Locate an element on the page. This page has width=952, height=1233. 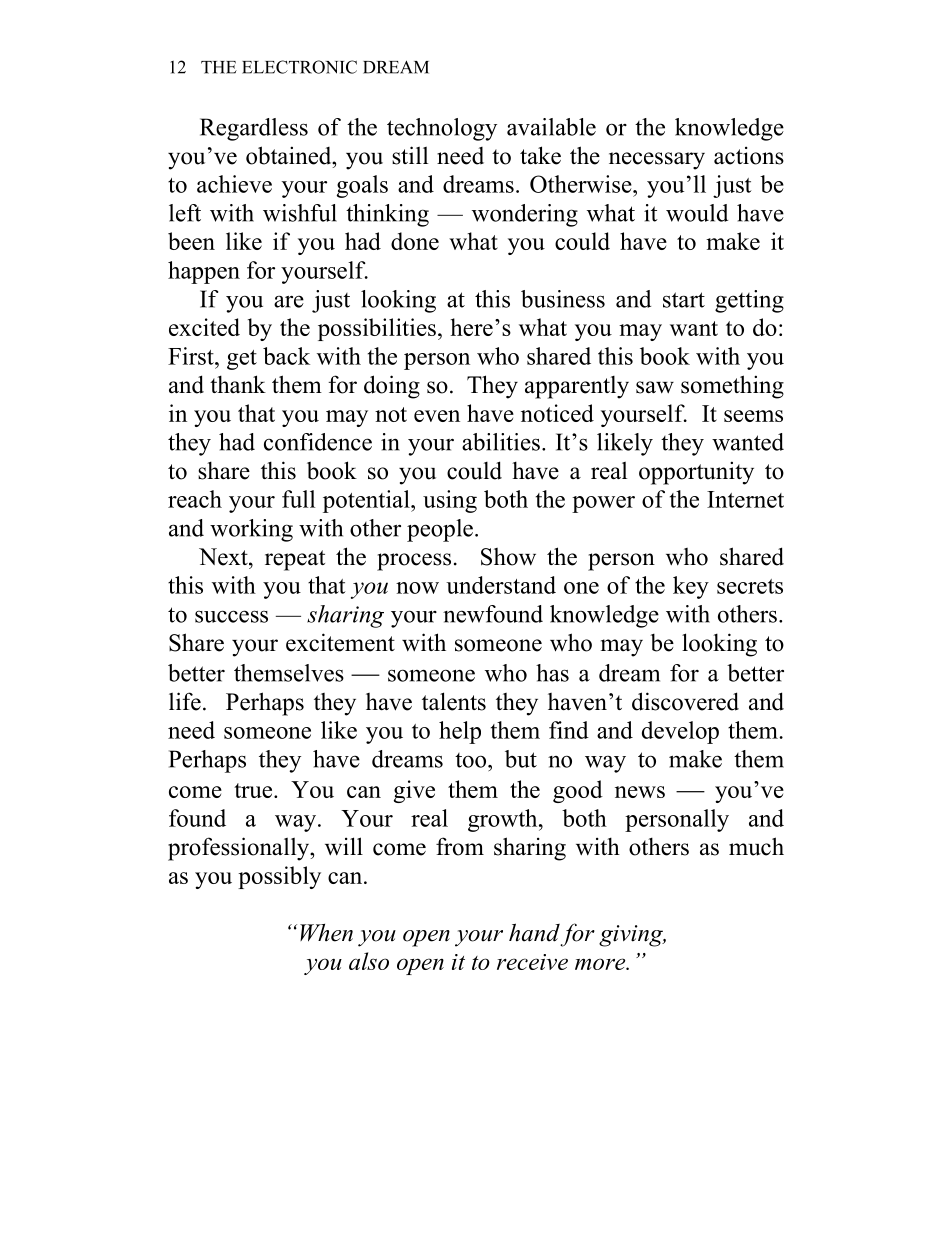
When is located at coordinates (326, 933).
